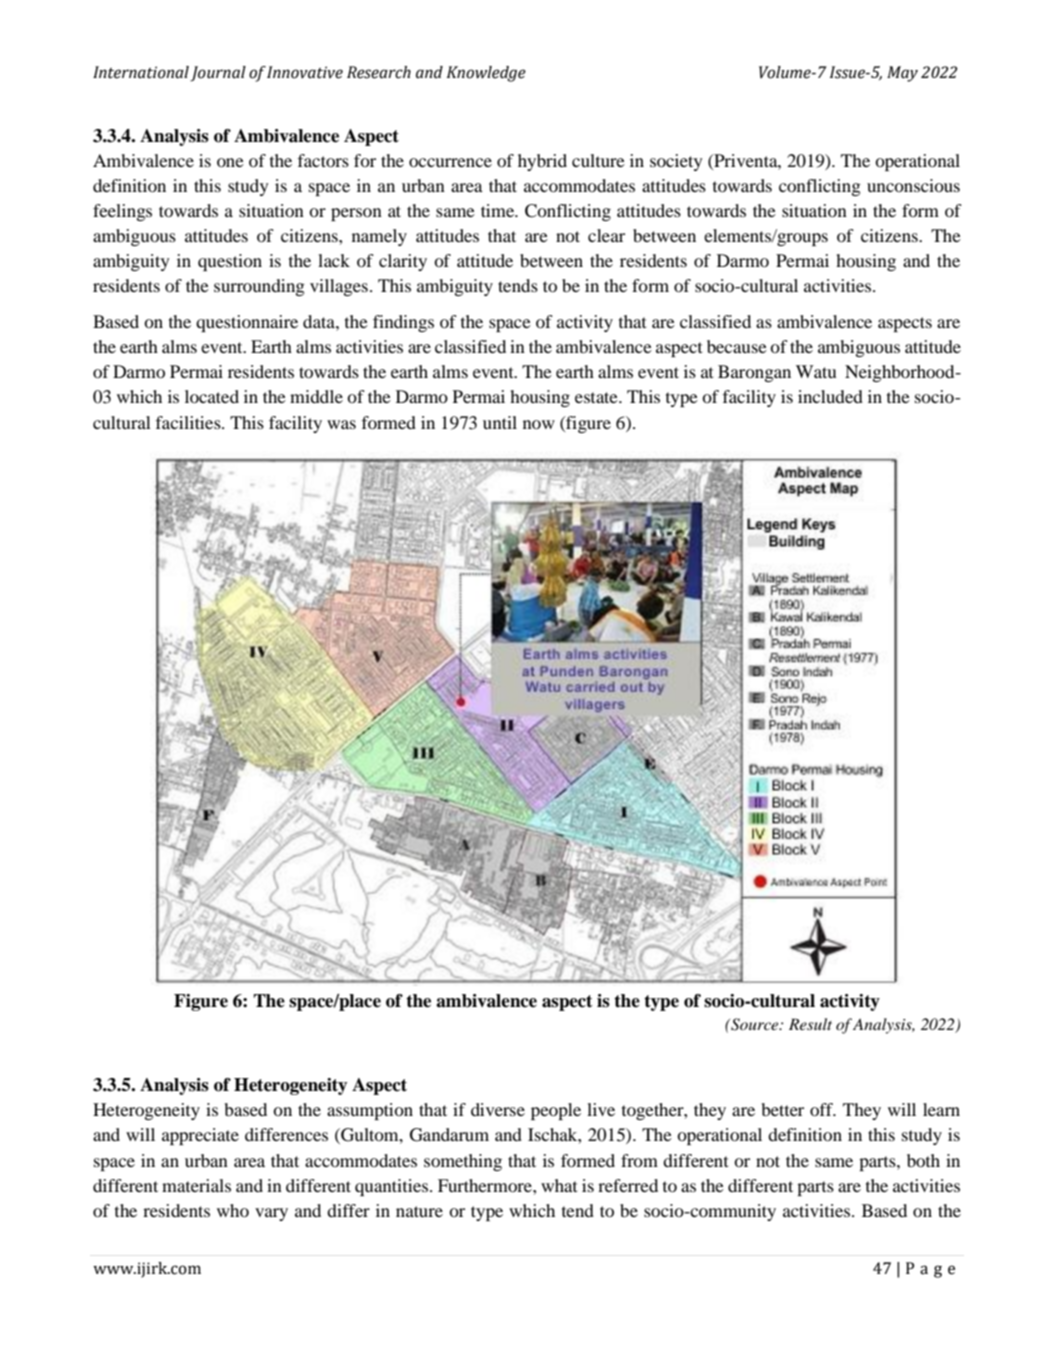 The height and width of the document is (1363, 1054). I want to click on included, so click(830, 396).
